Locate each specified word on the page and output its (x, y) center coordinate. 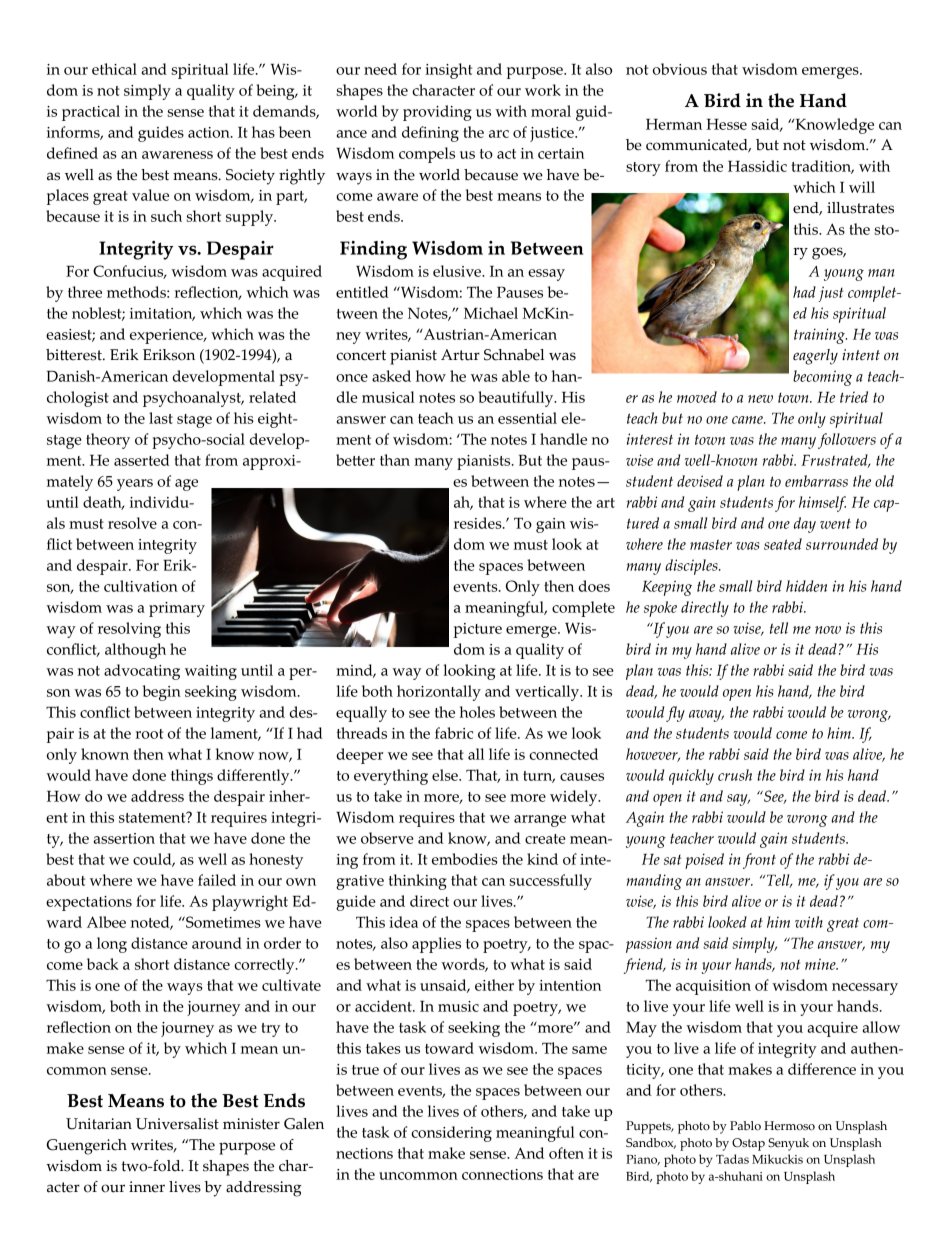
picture (478, 630)
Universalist (177, 1124)
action (210, 132)
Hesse (726, 124)
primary (177, 609)
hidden (806, 586)
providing (437, 113)
